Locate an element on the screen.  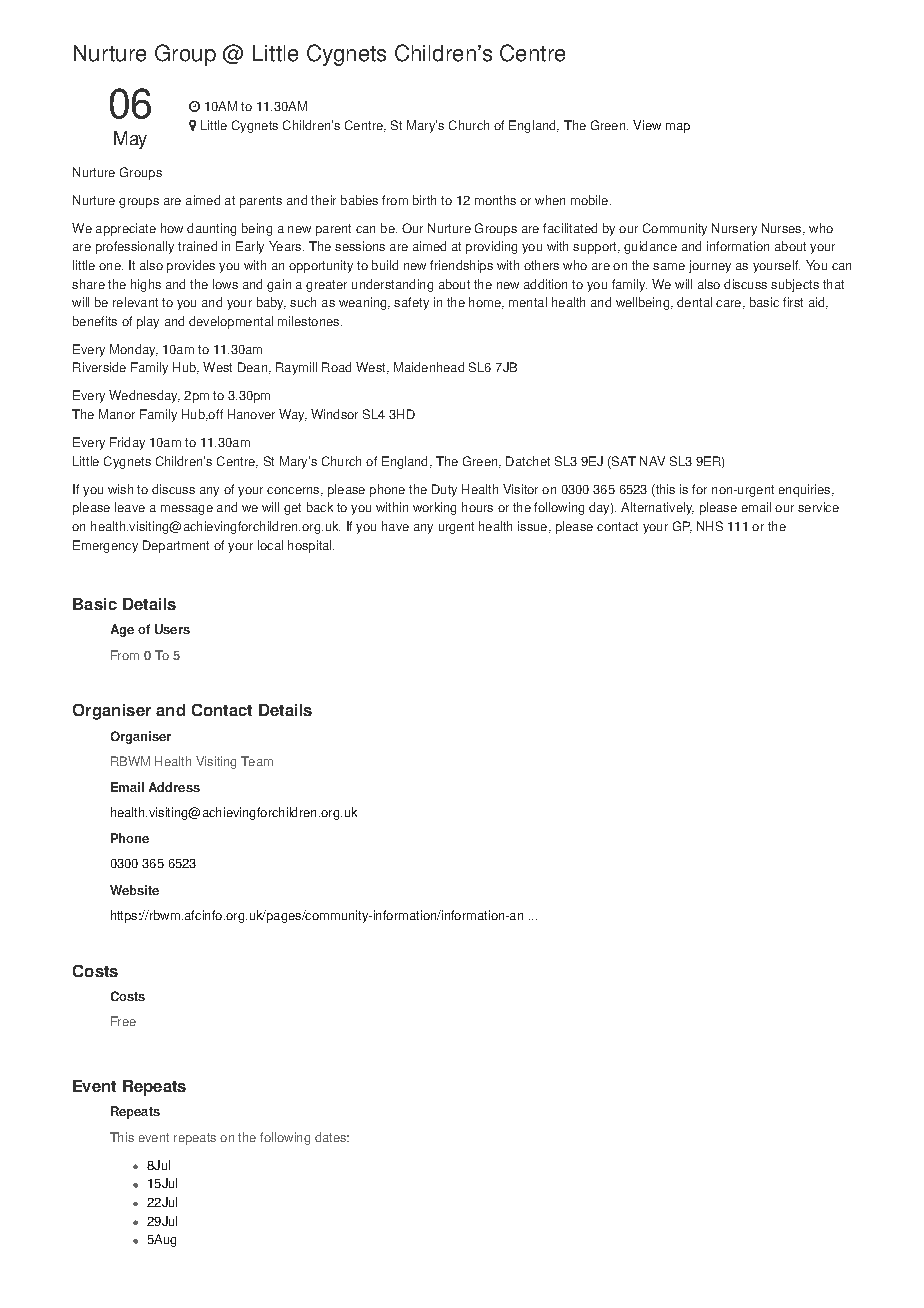
months is located at coordinates (495, 200).
